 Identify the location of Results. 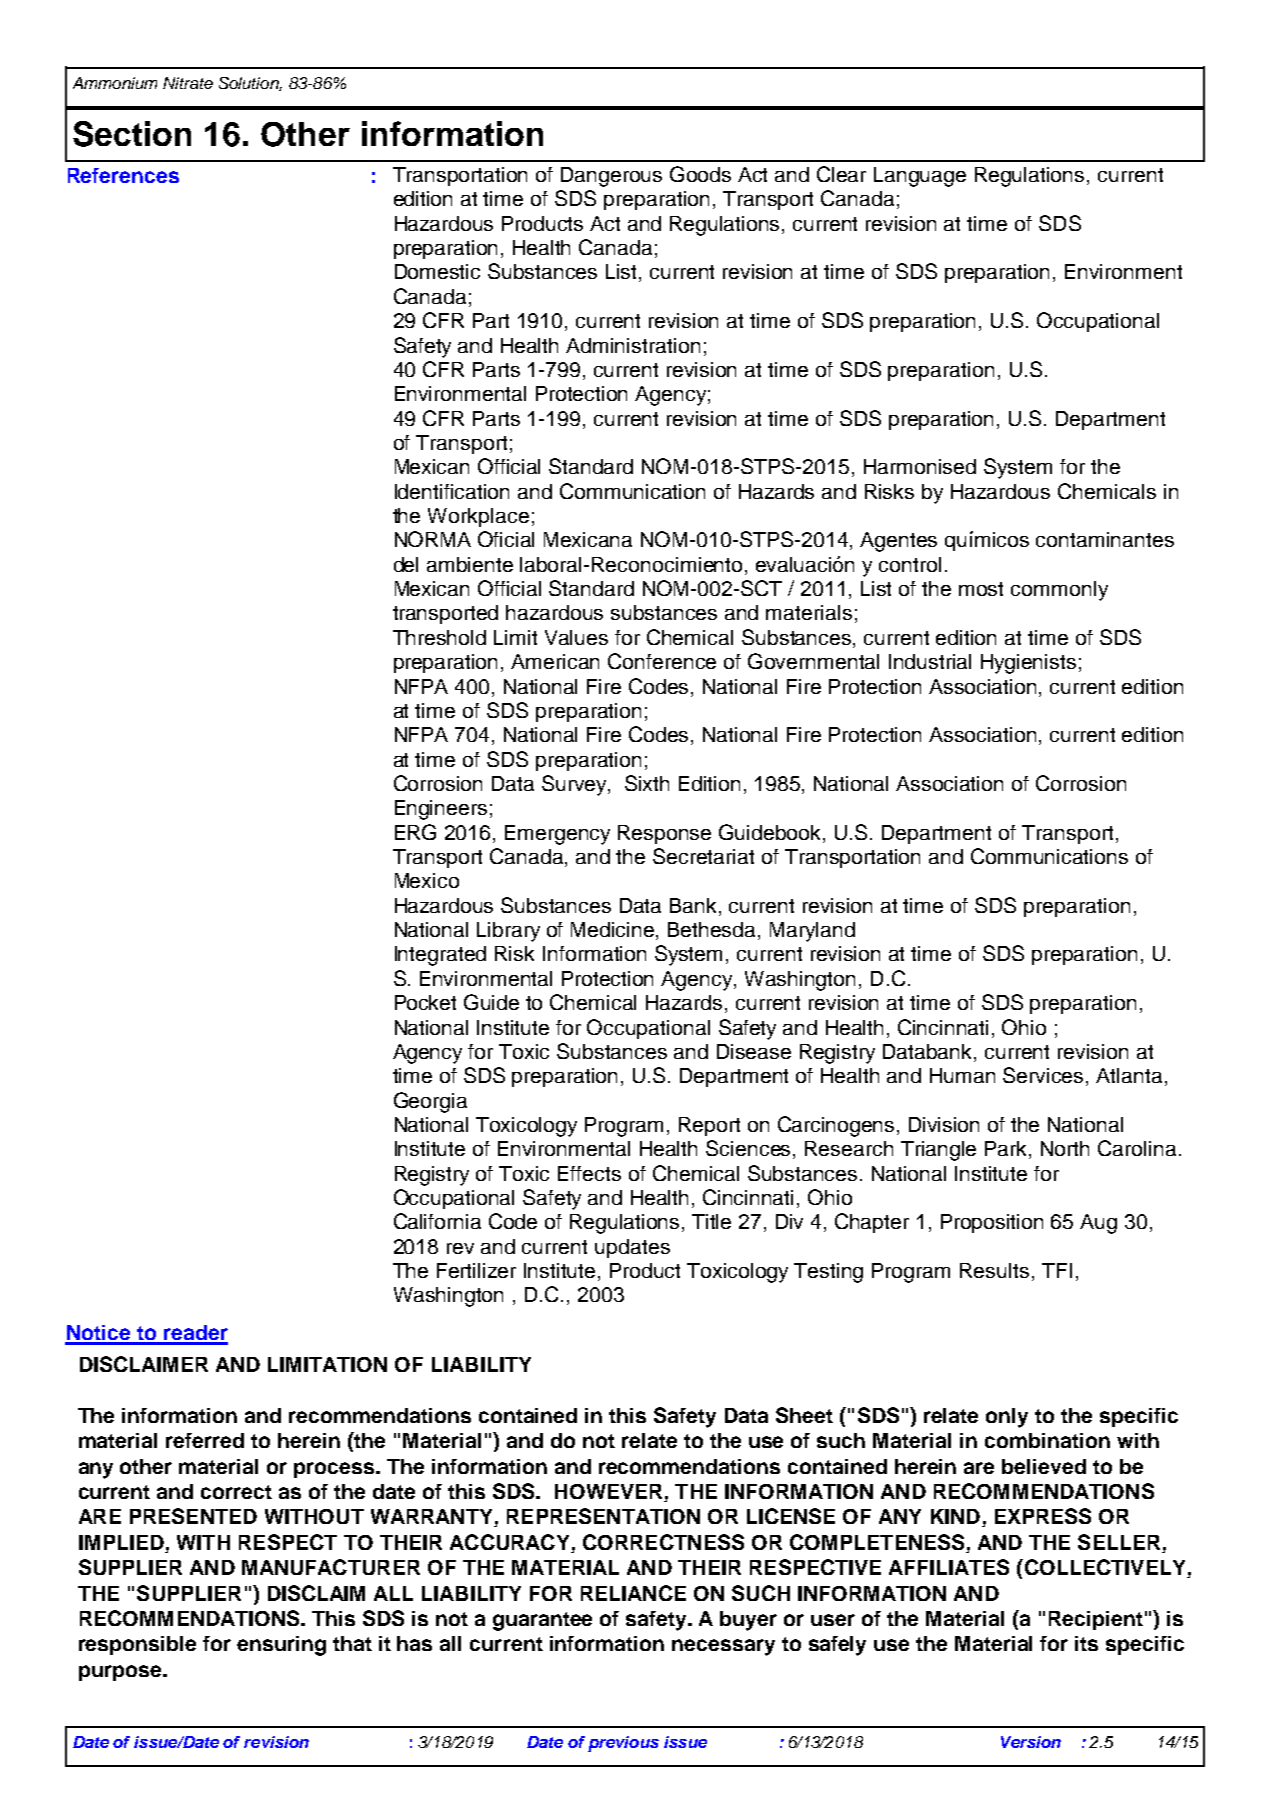
(994, 1270).
